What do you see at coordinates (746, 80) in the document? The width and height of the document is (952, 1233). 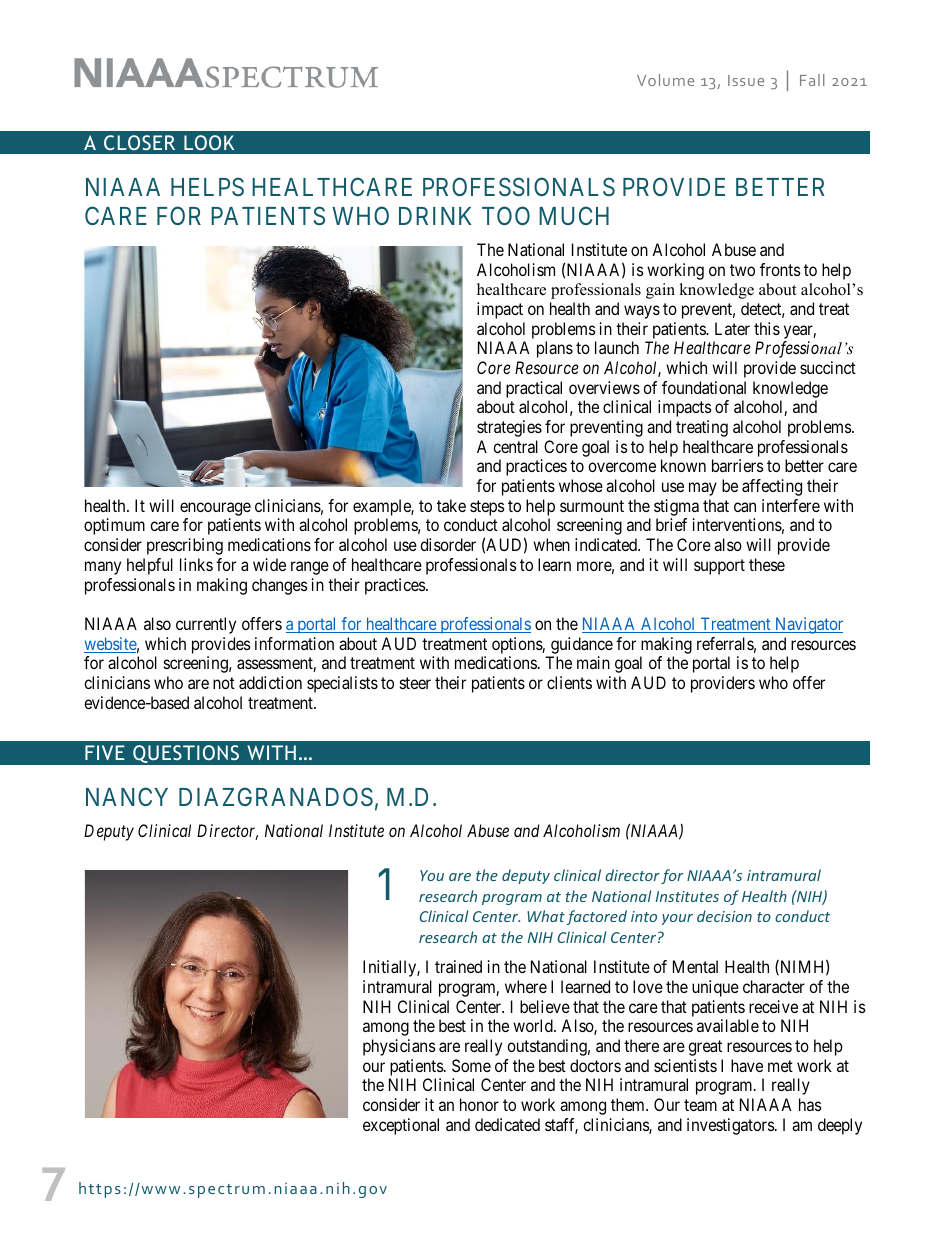 I see `Issue` at bounding box center [746, 80].
